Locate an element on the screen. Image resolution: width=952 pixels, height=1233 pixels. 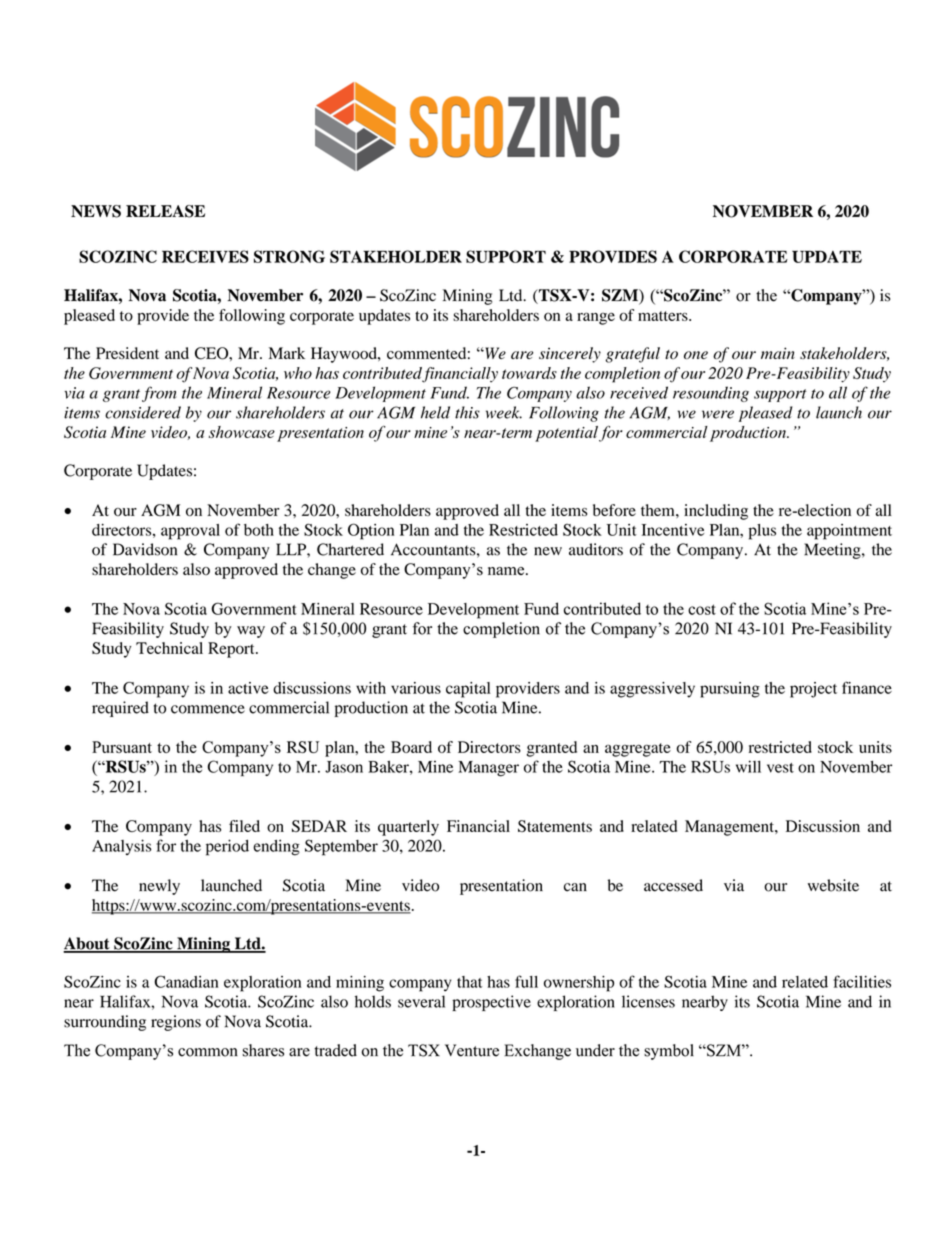
matters is located at coordinates (664, 316).
